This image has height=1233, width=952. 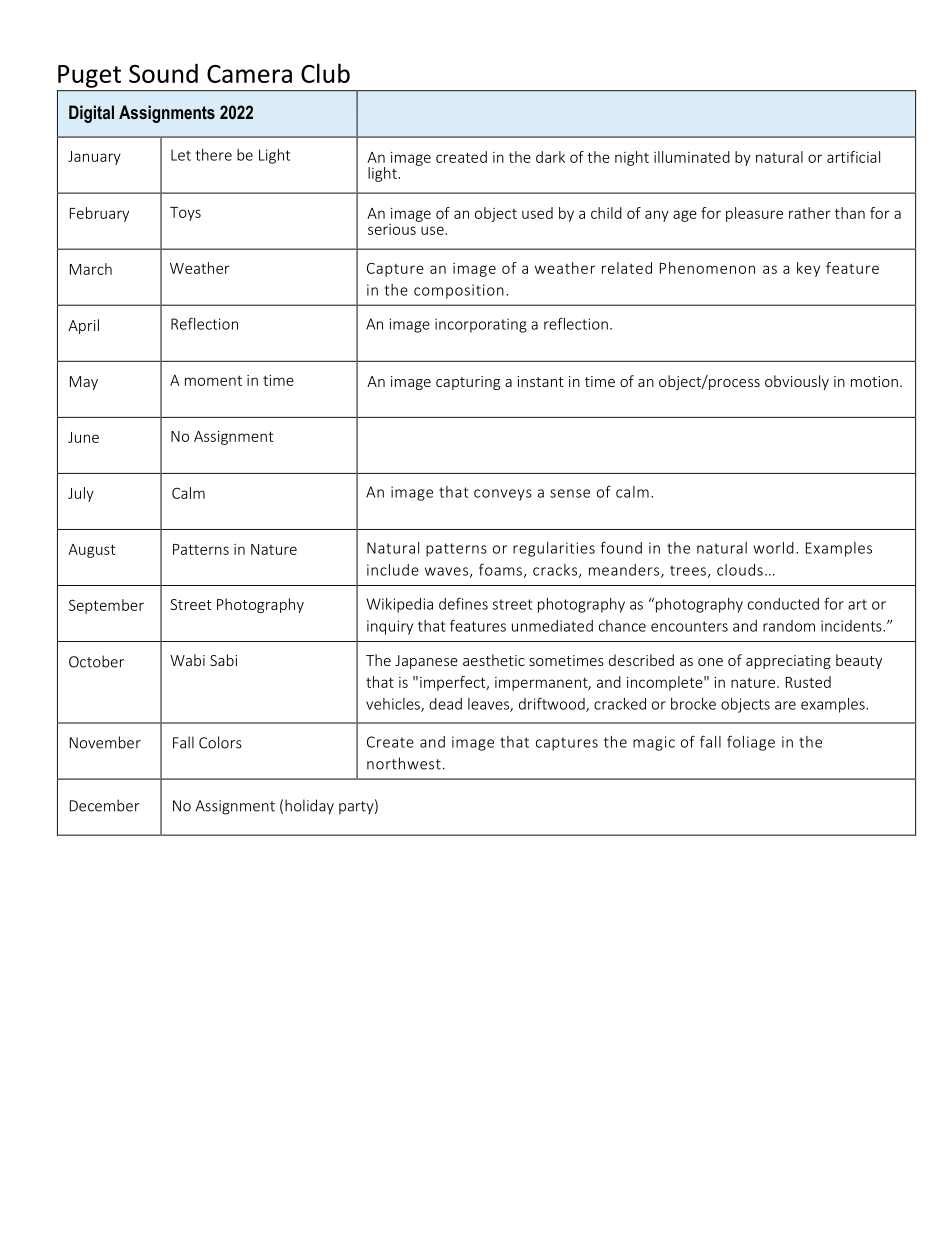 What do you see at coordinates (550, 157) in the image?
I see `dark` at bounding box center [550, 157].
